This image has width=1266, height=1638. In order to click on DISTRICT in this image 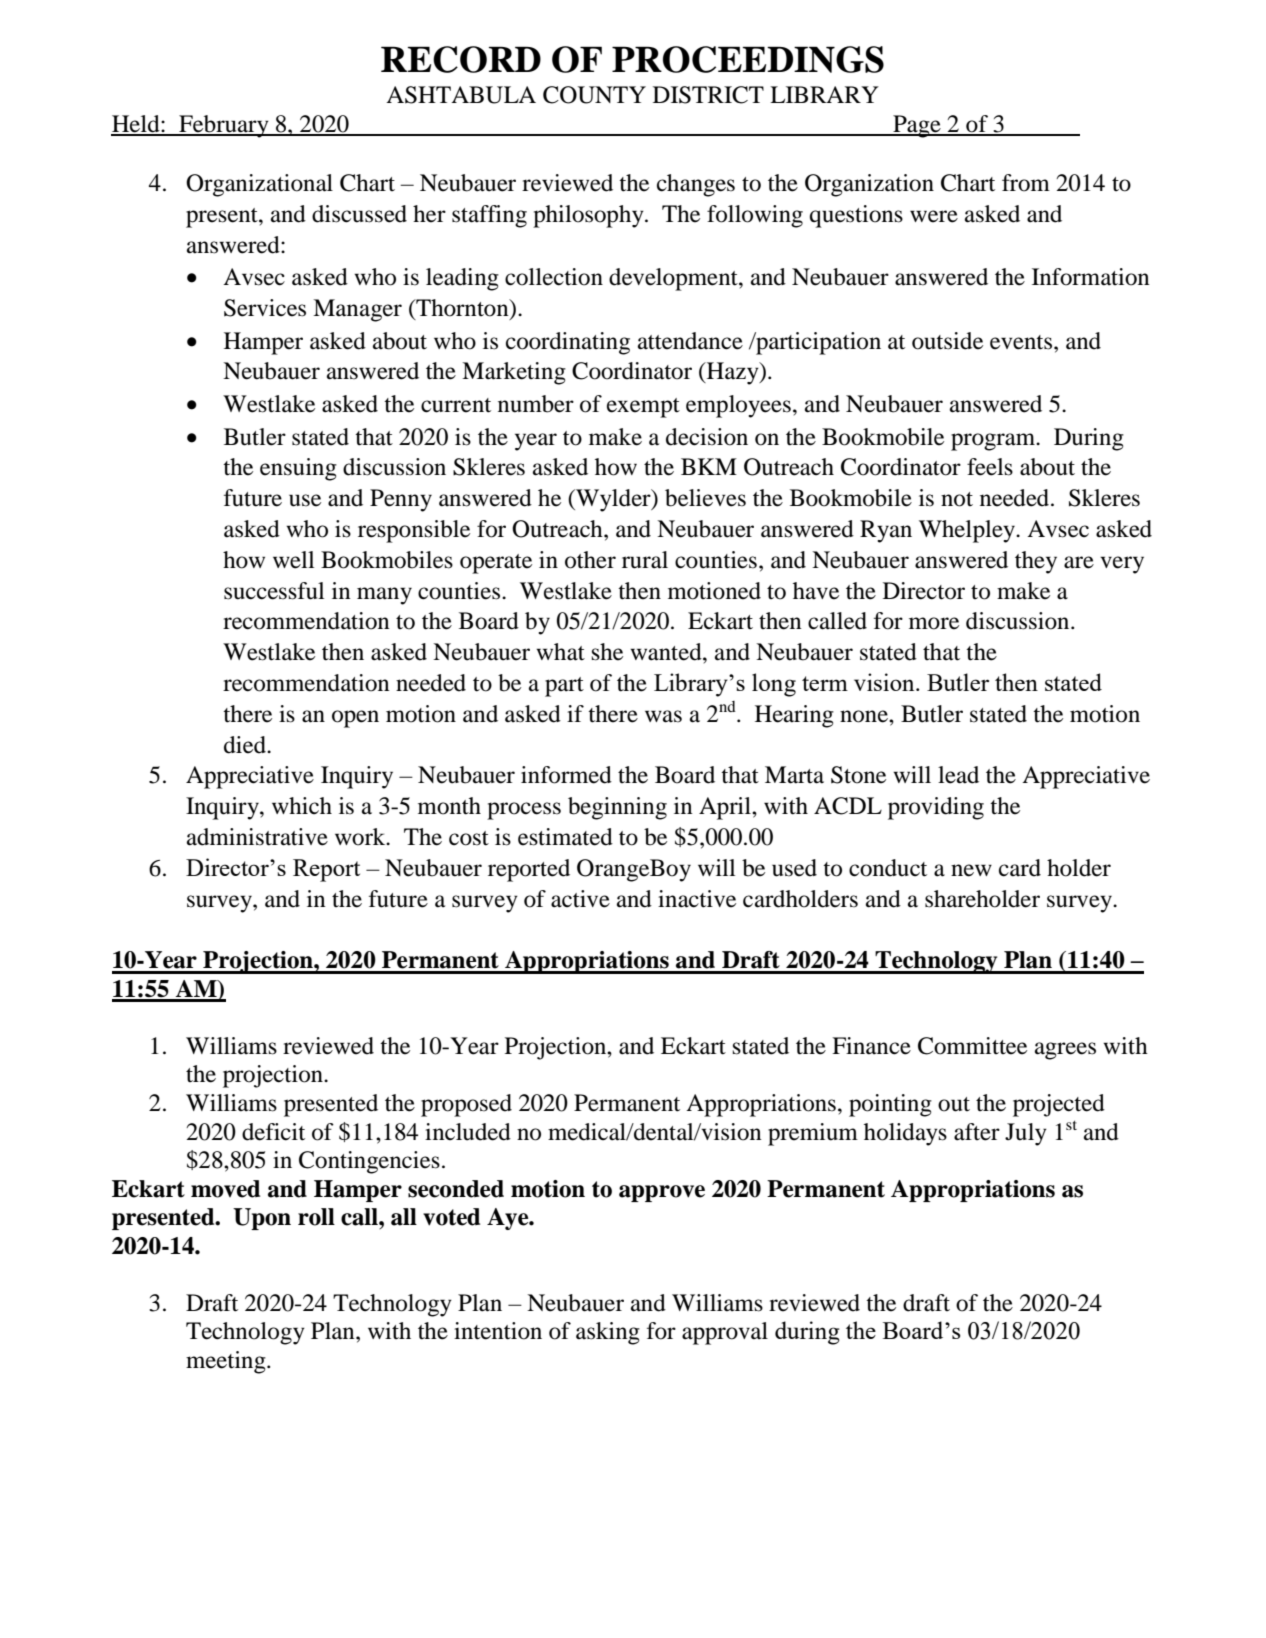, I will do `click(708, 95)`.
